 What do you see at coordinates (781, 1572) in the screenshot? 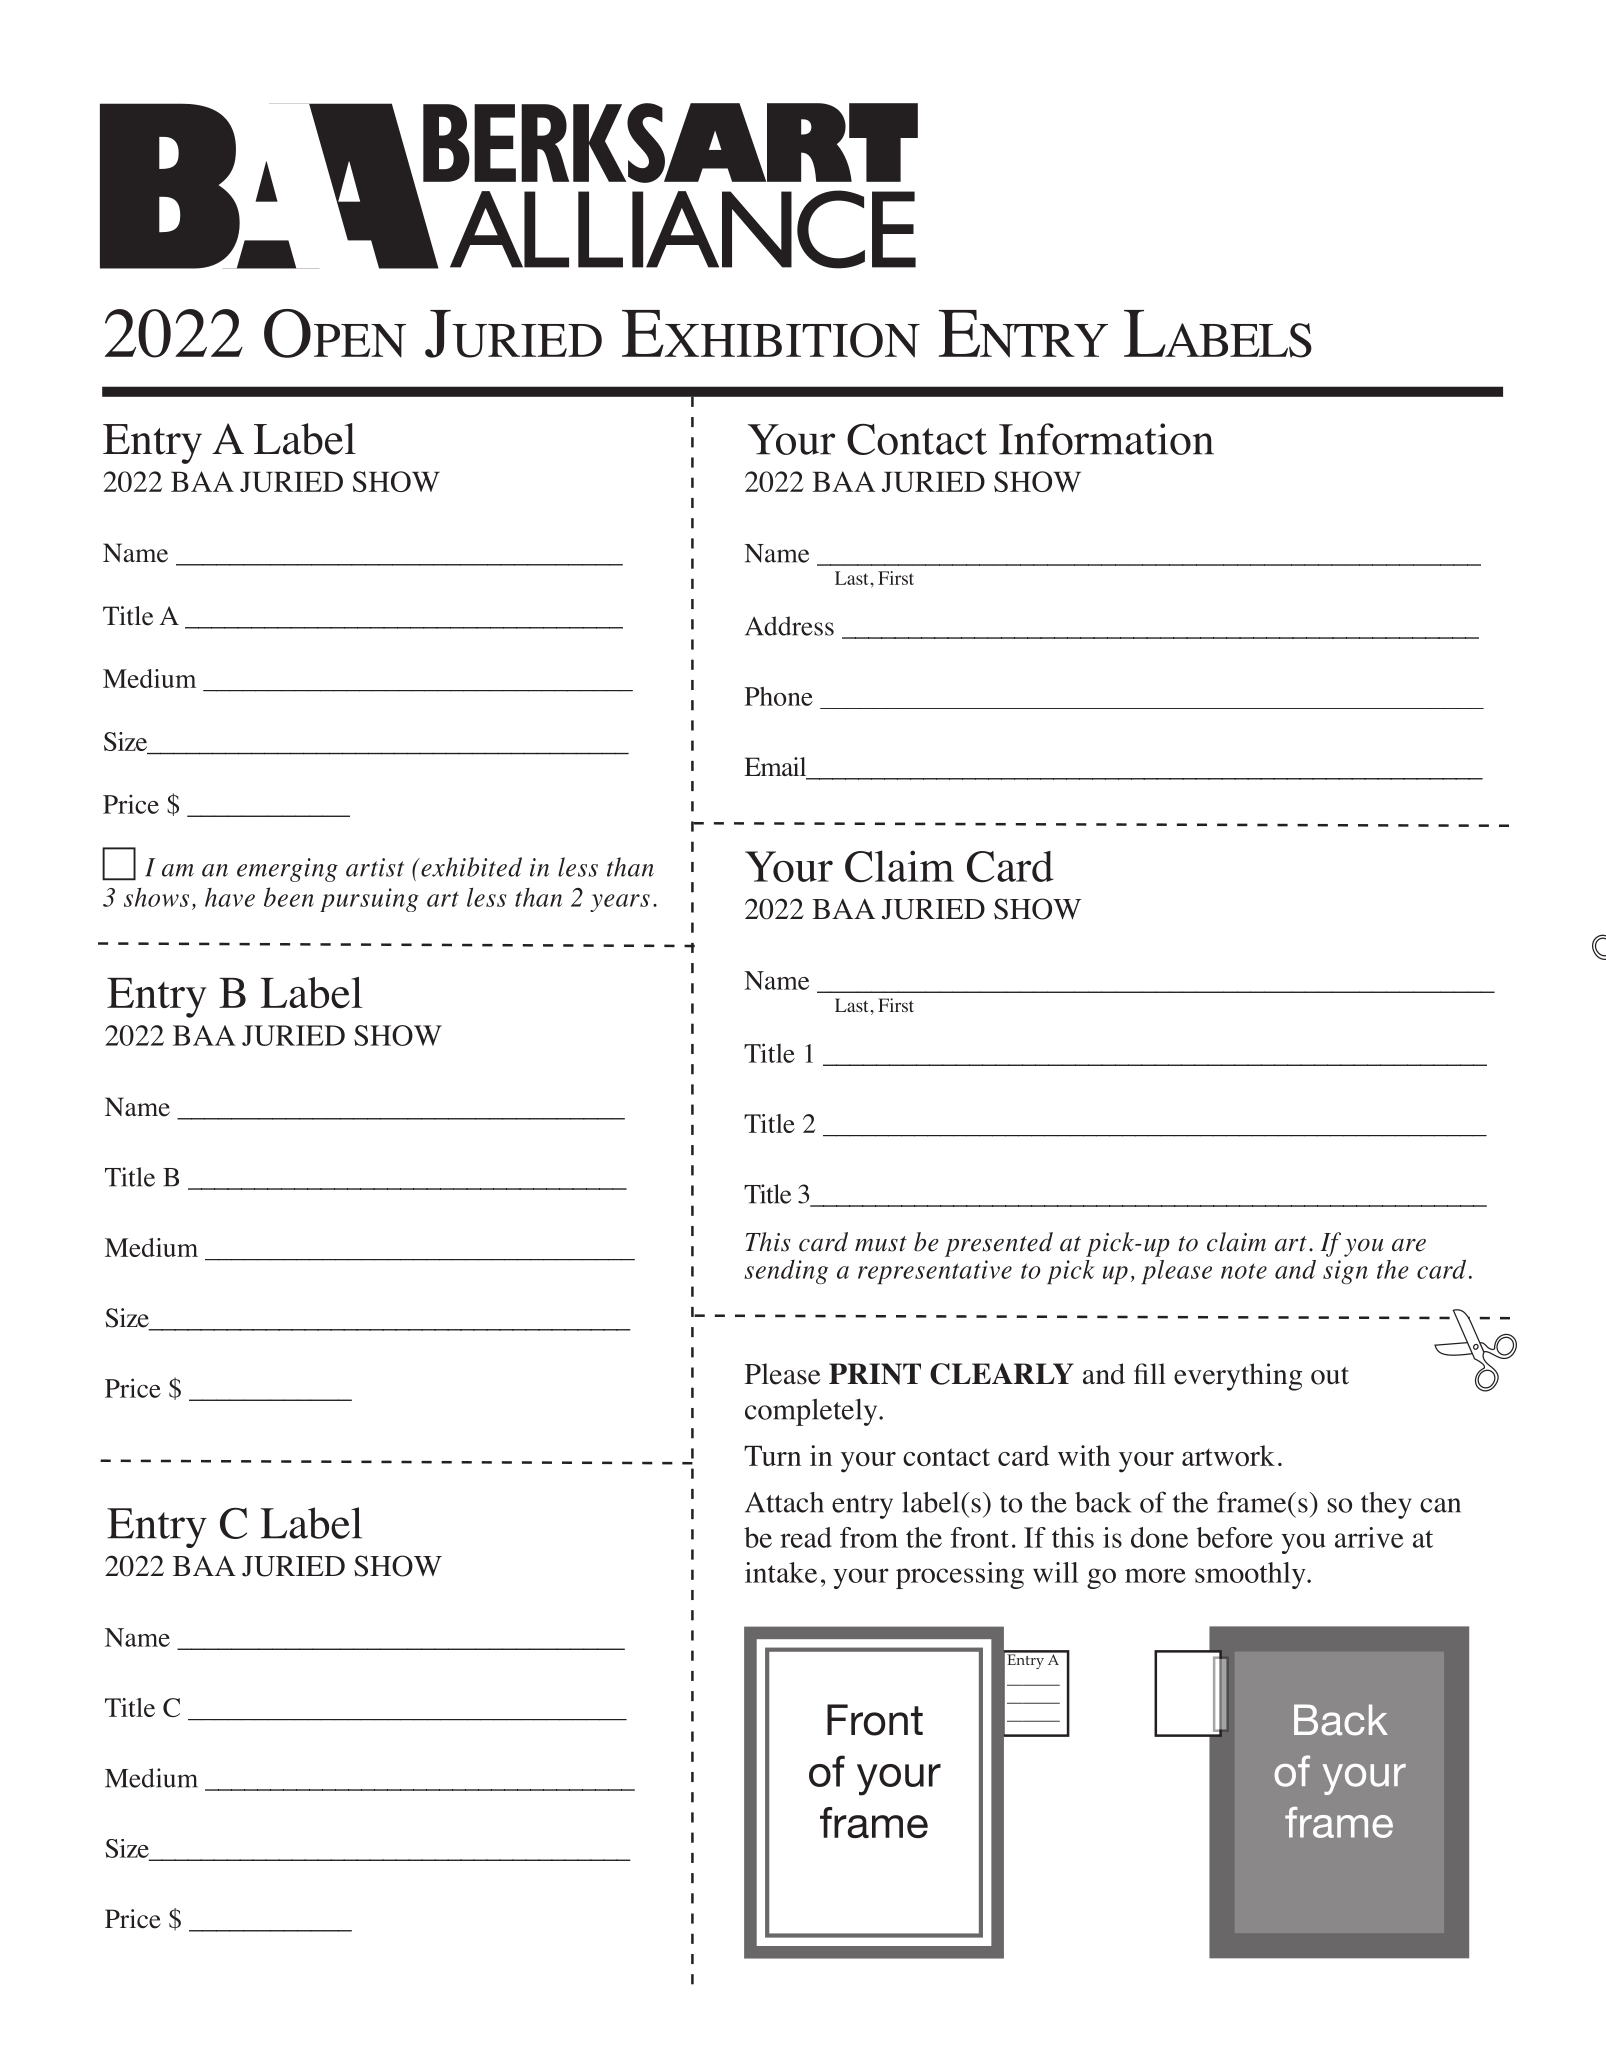
I see `intake` at bounding box center [781, 1572].
